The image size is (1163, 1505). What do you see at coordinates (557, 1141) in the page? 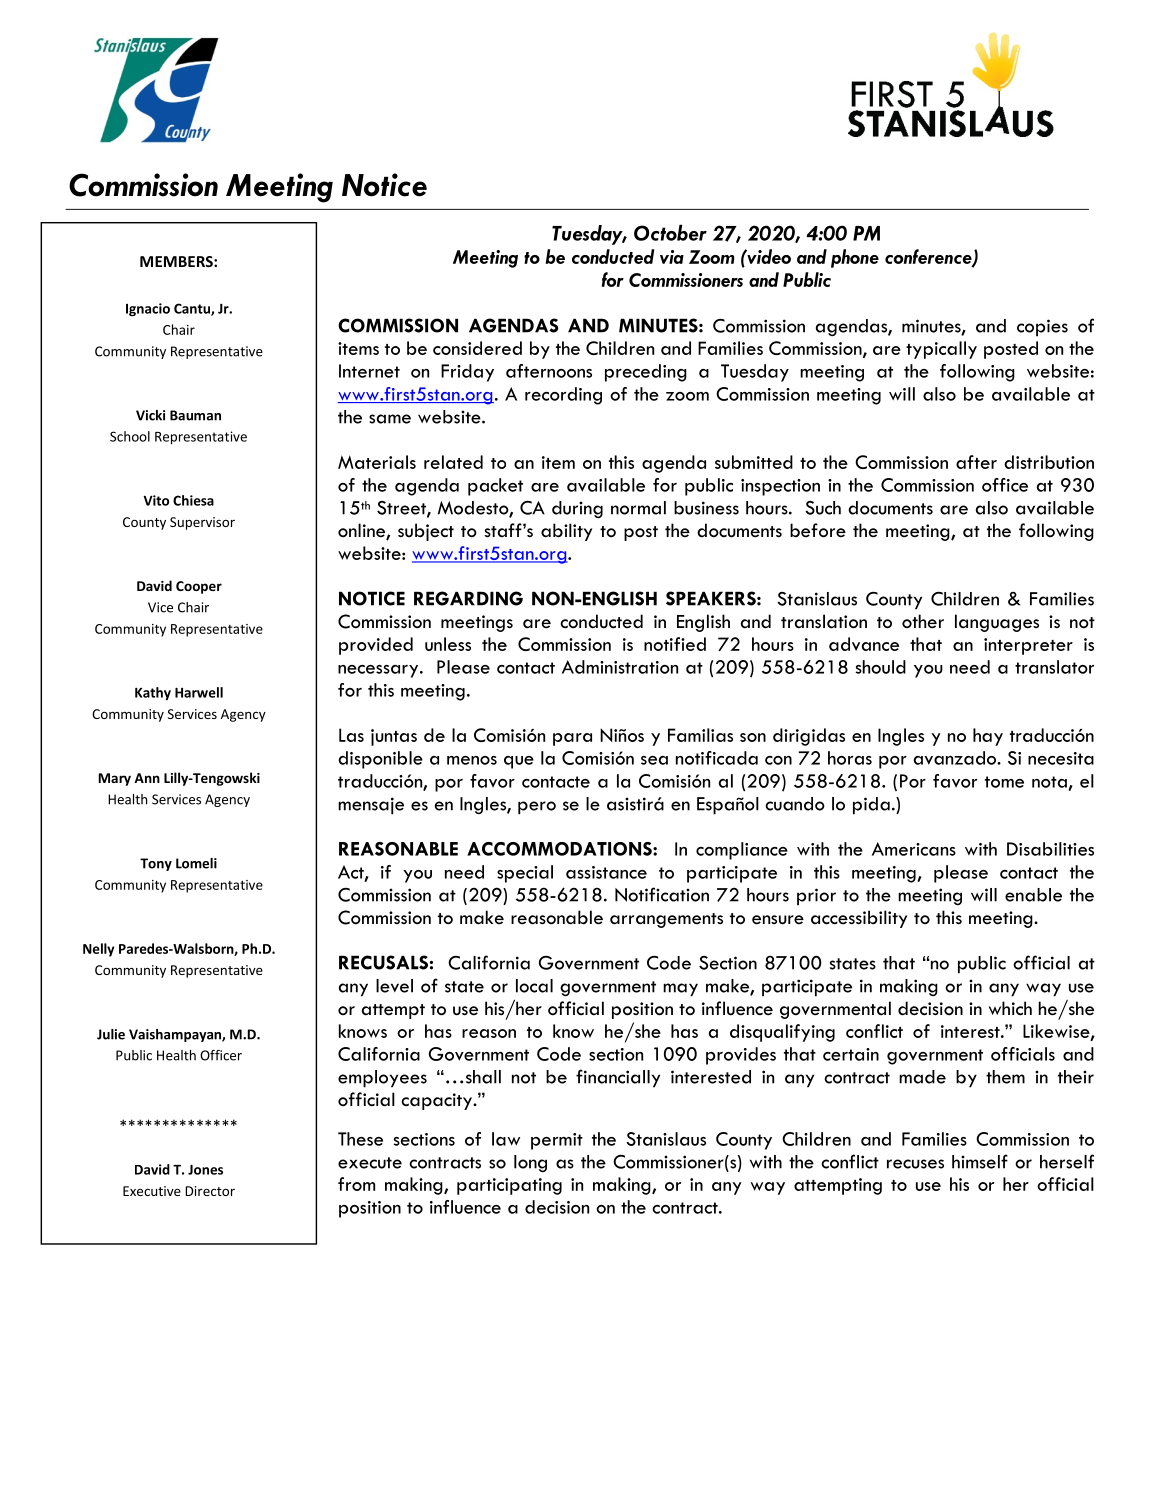
I see `permit` at bounding box center [557, 1141].
